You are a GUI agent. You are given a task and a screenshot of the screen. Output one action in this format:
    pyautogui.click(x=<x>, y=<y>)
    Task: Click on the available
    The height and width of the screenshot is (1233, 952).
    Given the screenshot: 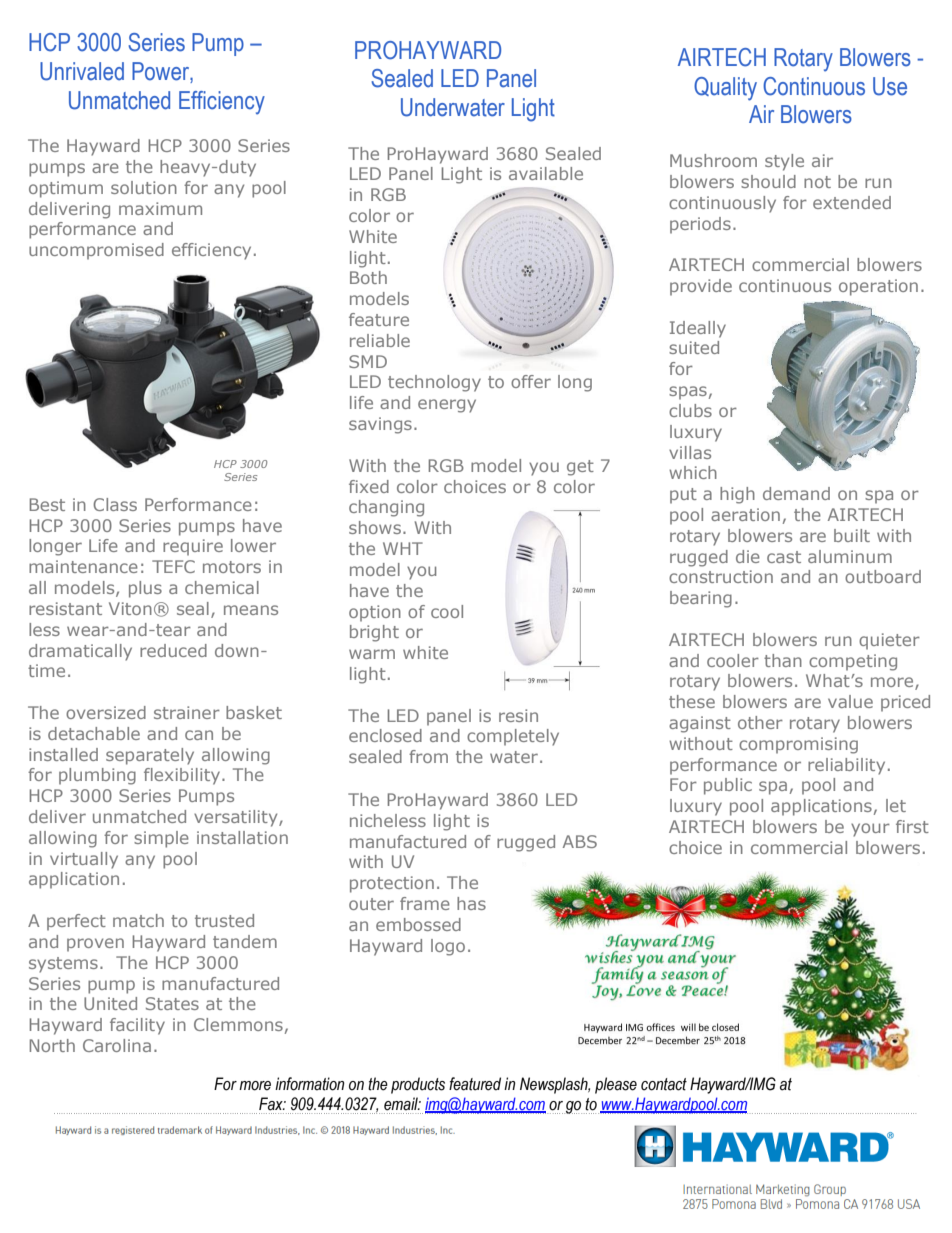 What is the action you would take?
    pyautogui.click(x=546, y=173)
